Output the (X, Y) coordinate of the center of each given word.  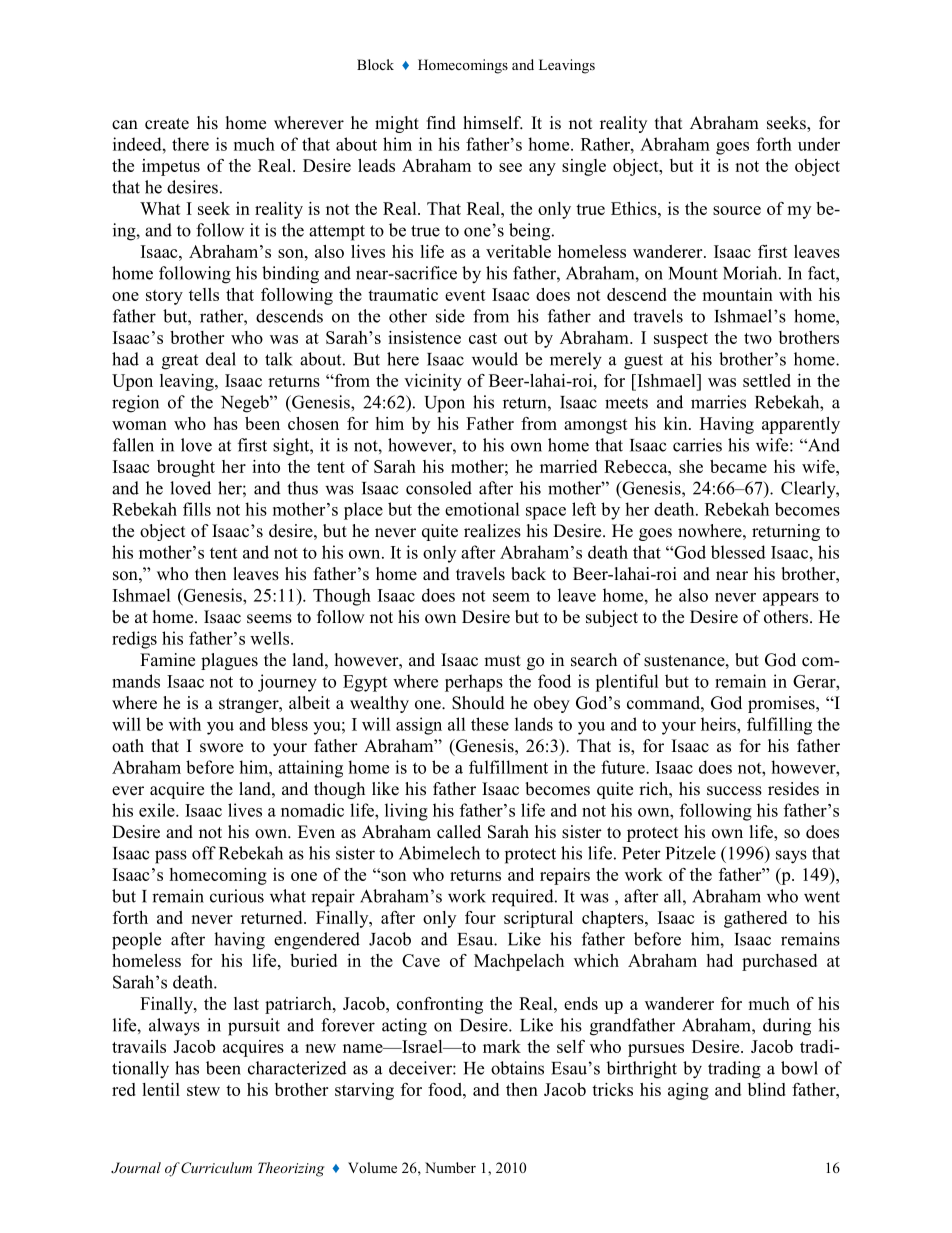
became (738, 466)
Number (450, 1167)
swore (221, 748)
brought (186, 468)
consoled (439, 488)
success (734, 791)
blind (767, 1089)
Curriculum (216, 1168)
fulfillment (508, 767)
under (819, 144)
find (441, 123)
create (167, 124)
